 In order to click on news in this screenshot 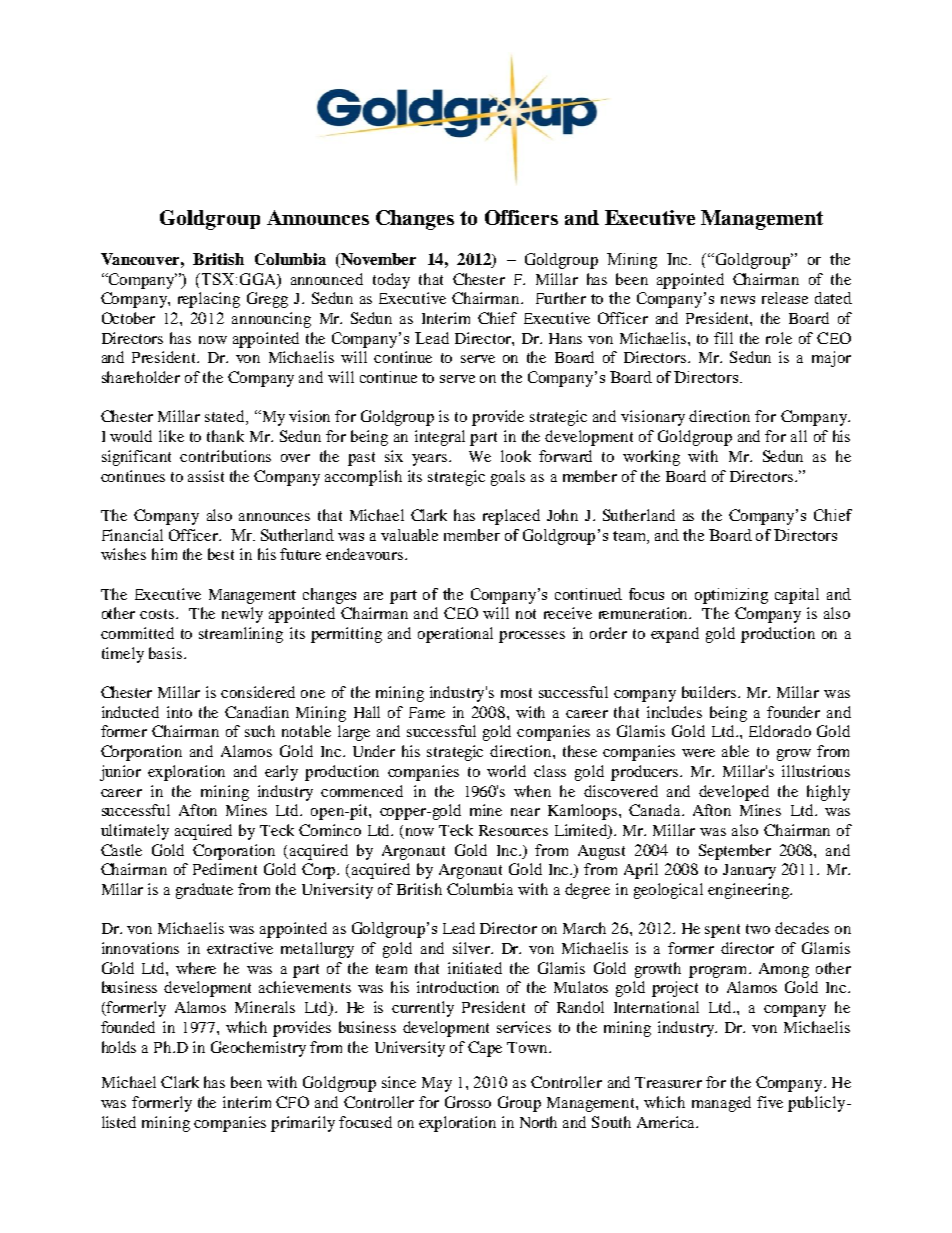, I will do `click(738, 300)`.
